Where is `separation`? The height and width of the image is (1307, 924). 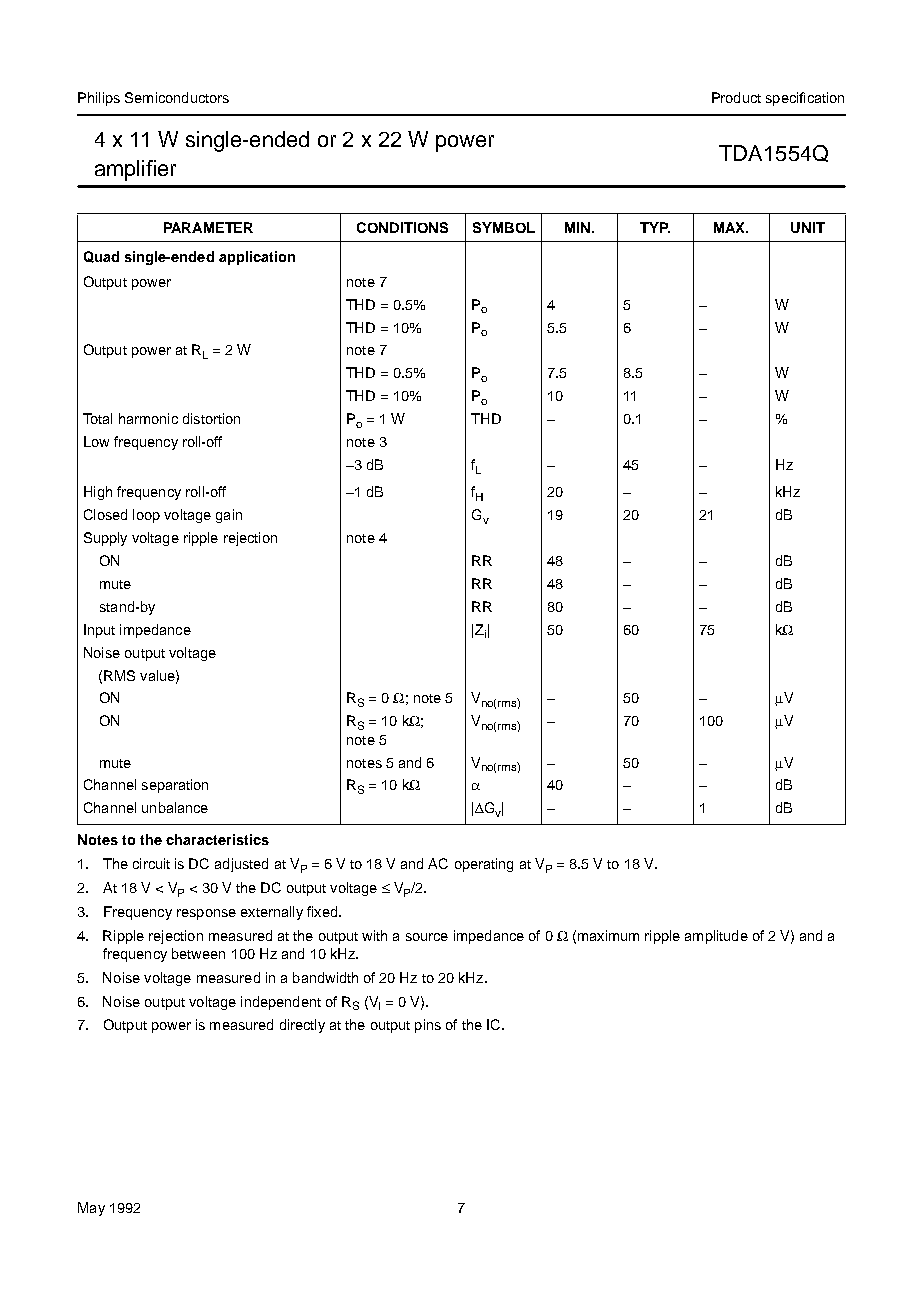 separation is located at coordinates (175, 786).
